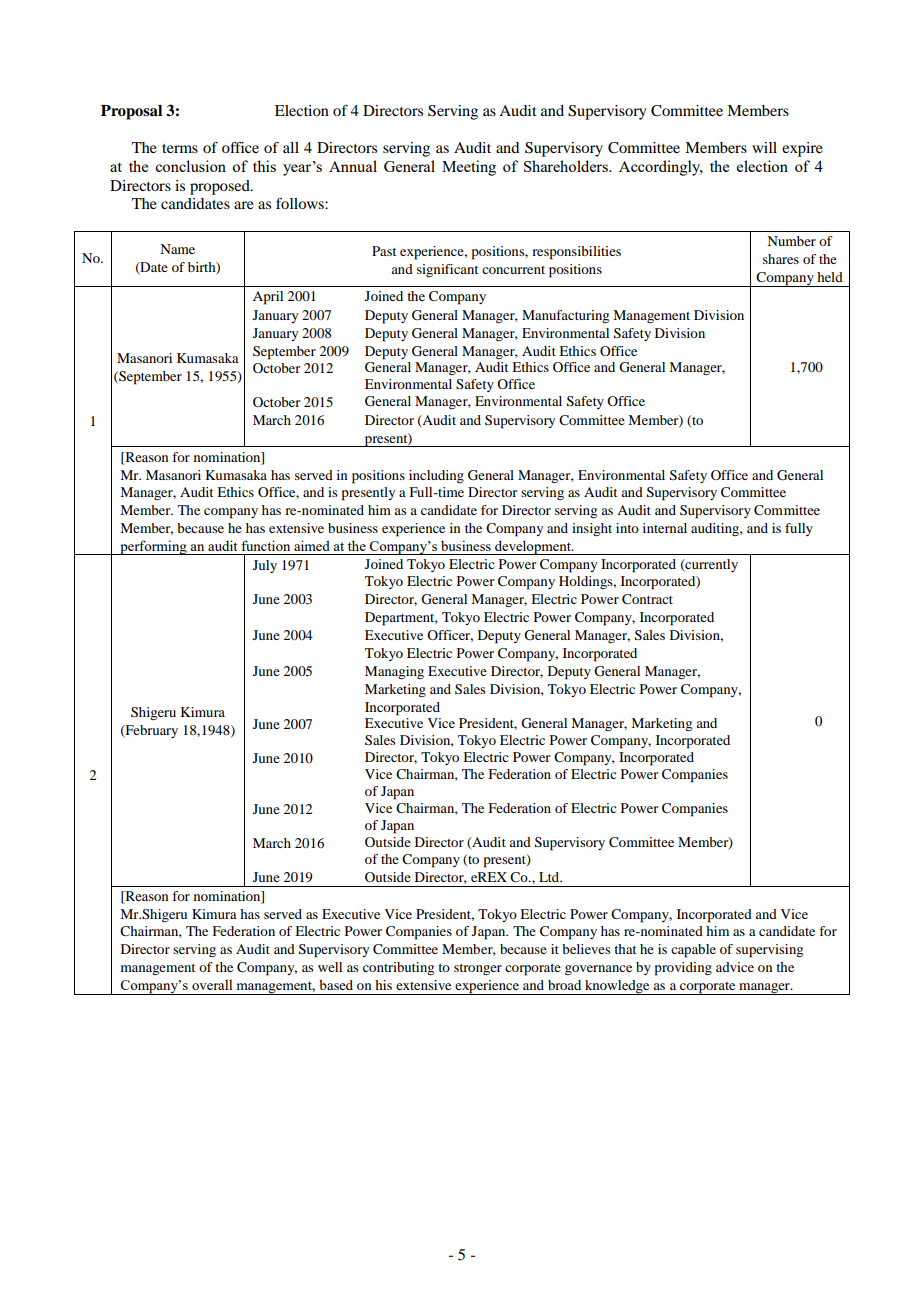 This image has height=1308, width=924. I want to click on overall, so click(212, 985).
